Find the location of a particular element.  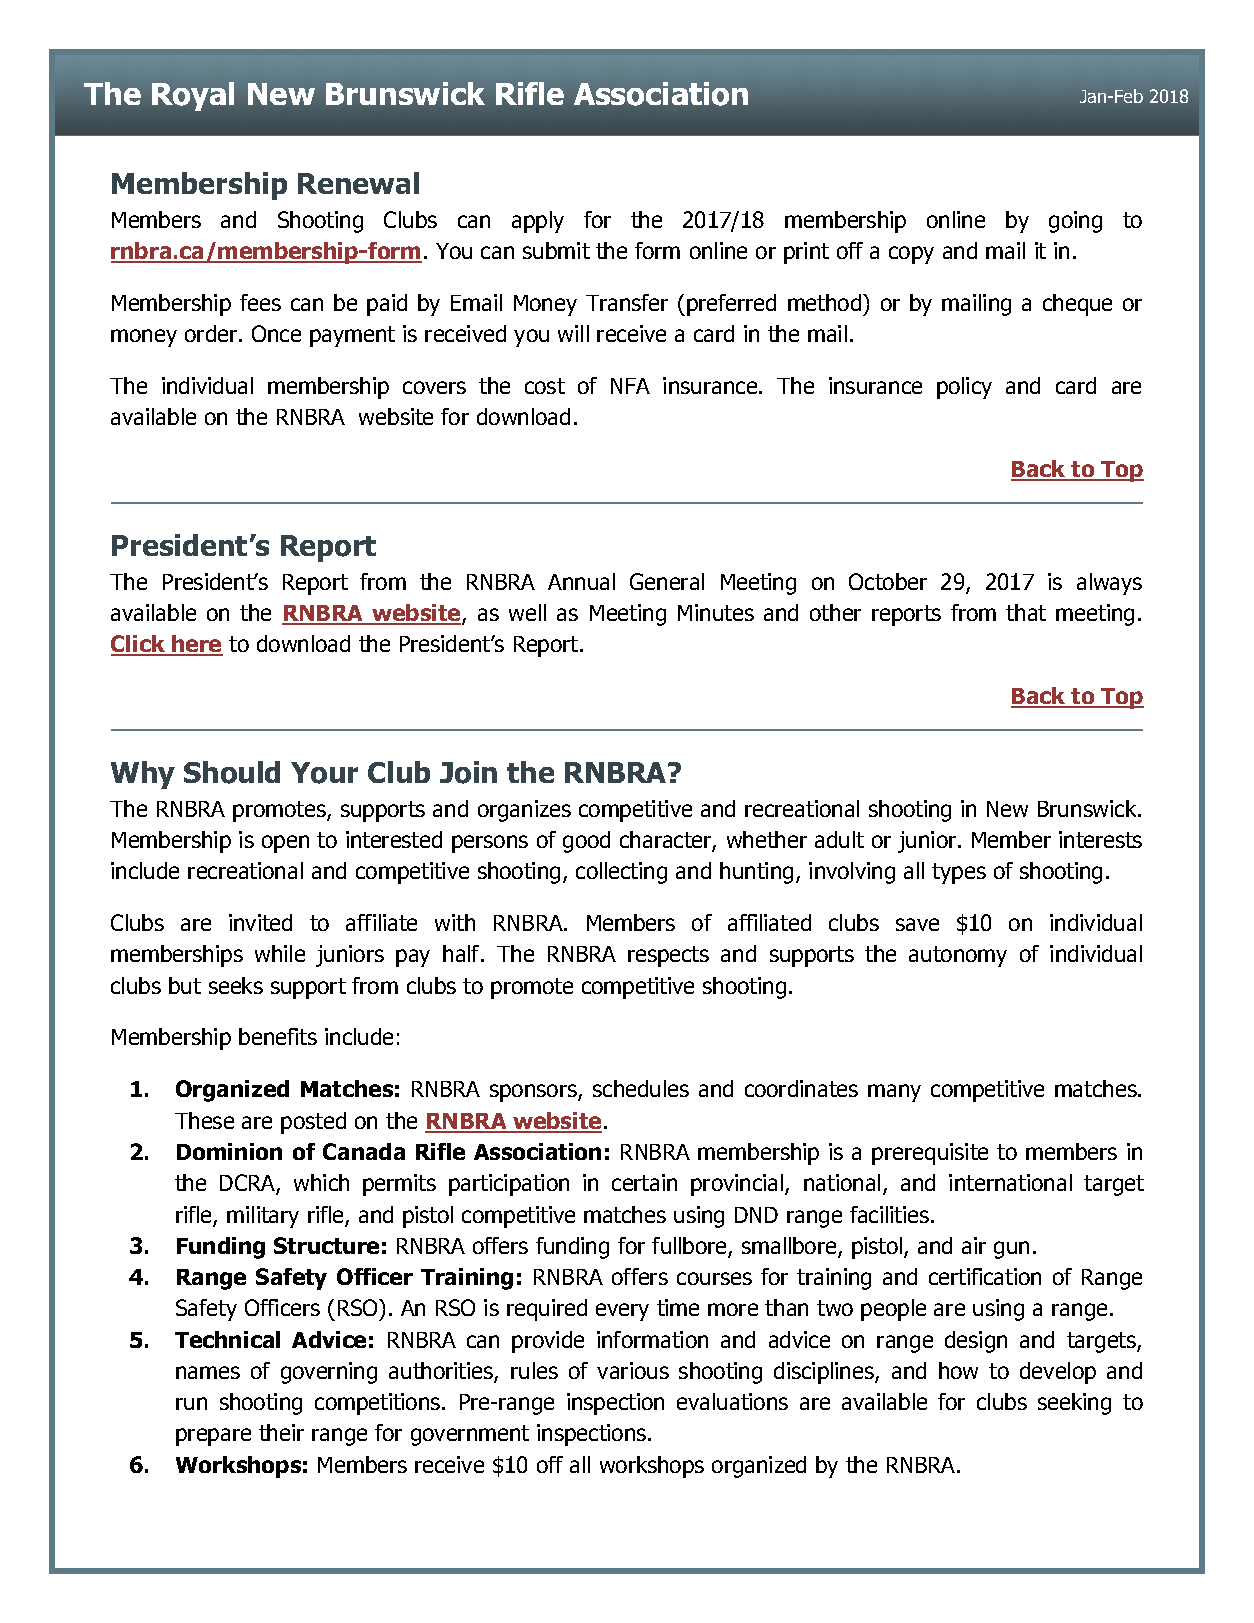

how is located at coordinates (958, 1370).
